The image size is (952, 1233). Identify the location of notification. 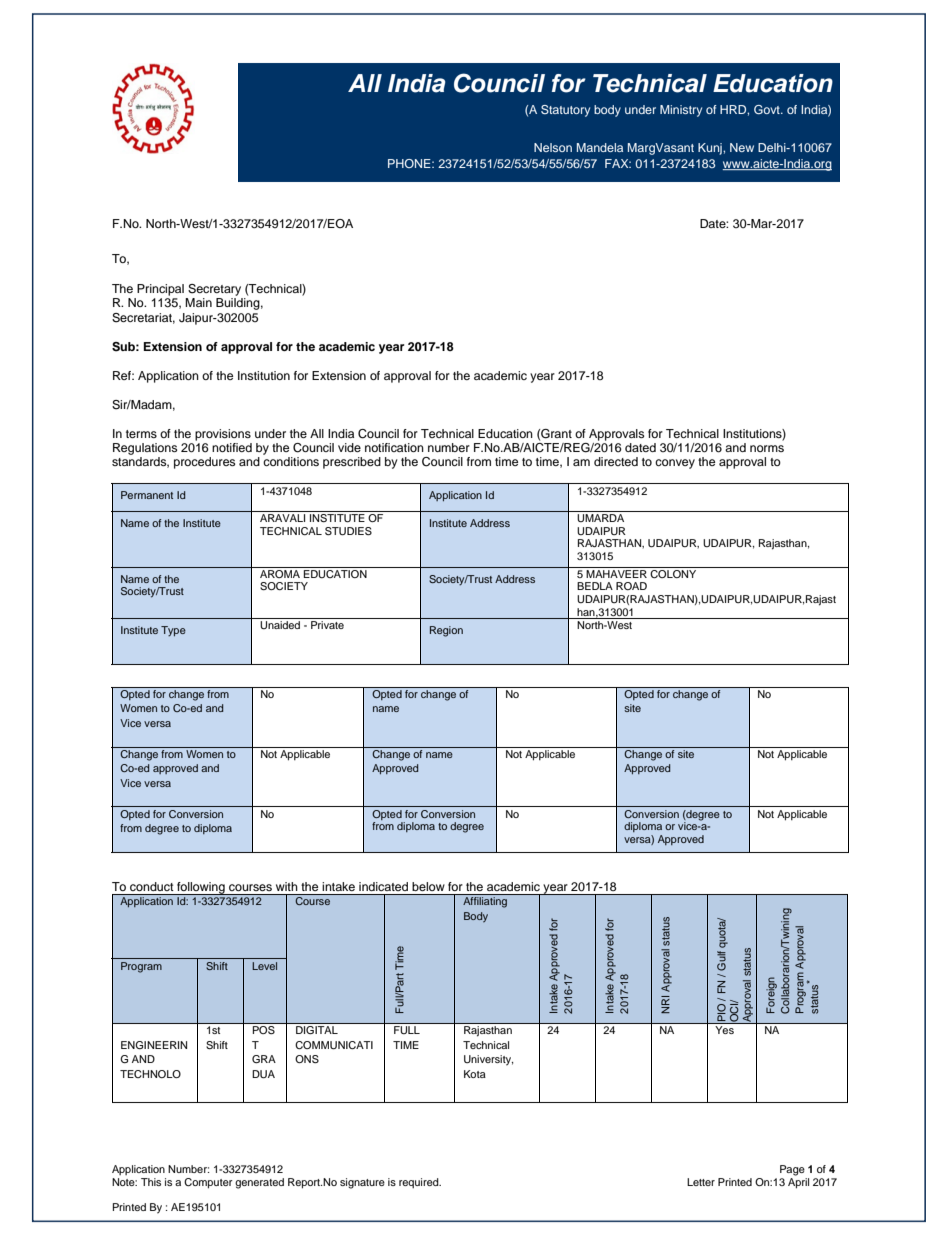
(394, 447).
